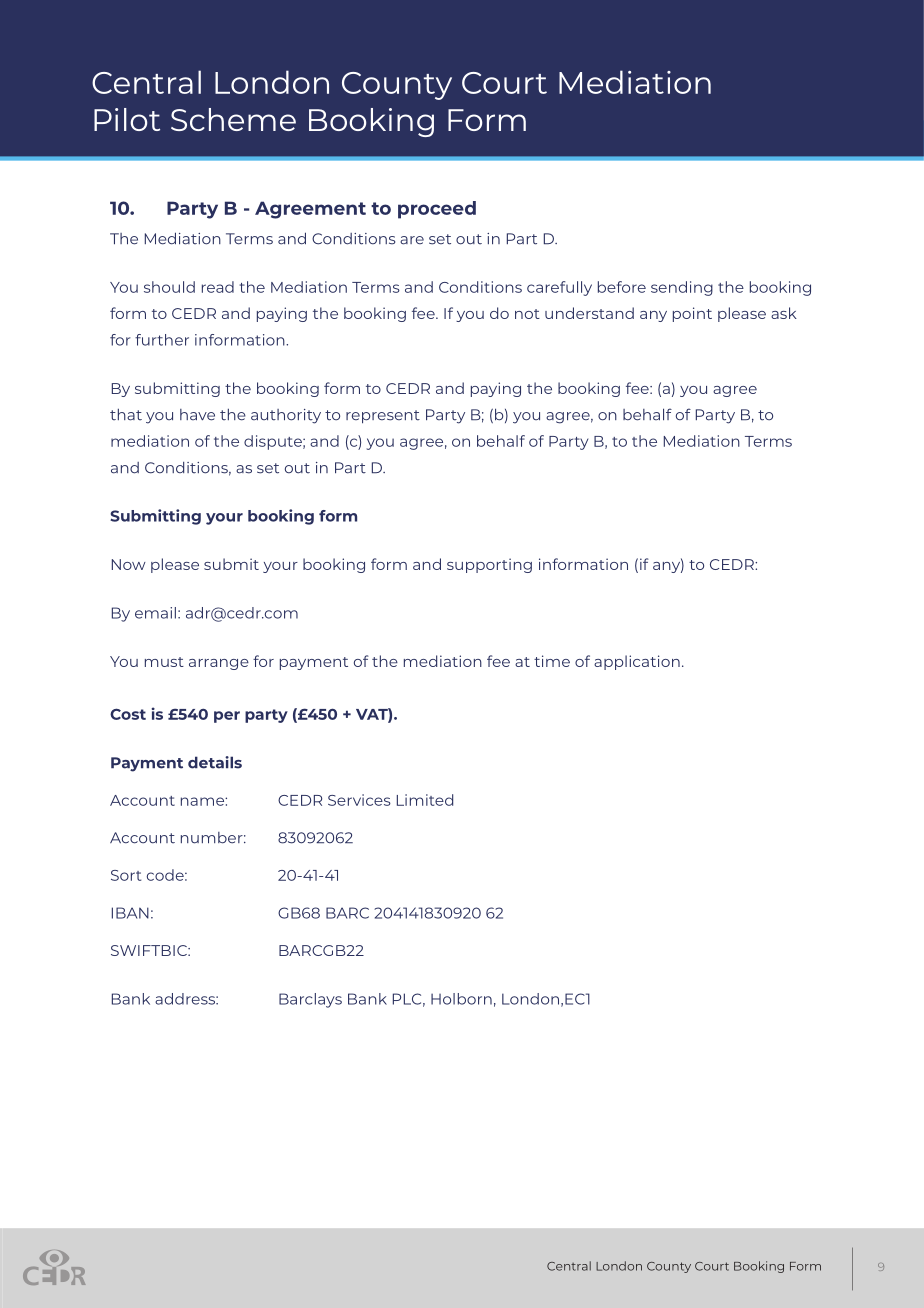 This image has width=924, height=1308. I want to click on Sort, so click(126, 875).
